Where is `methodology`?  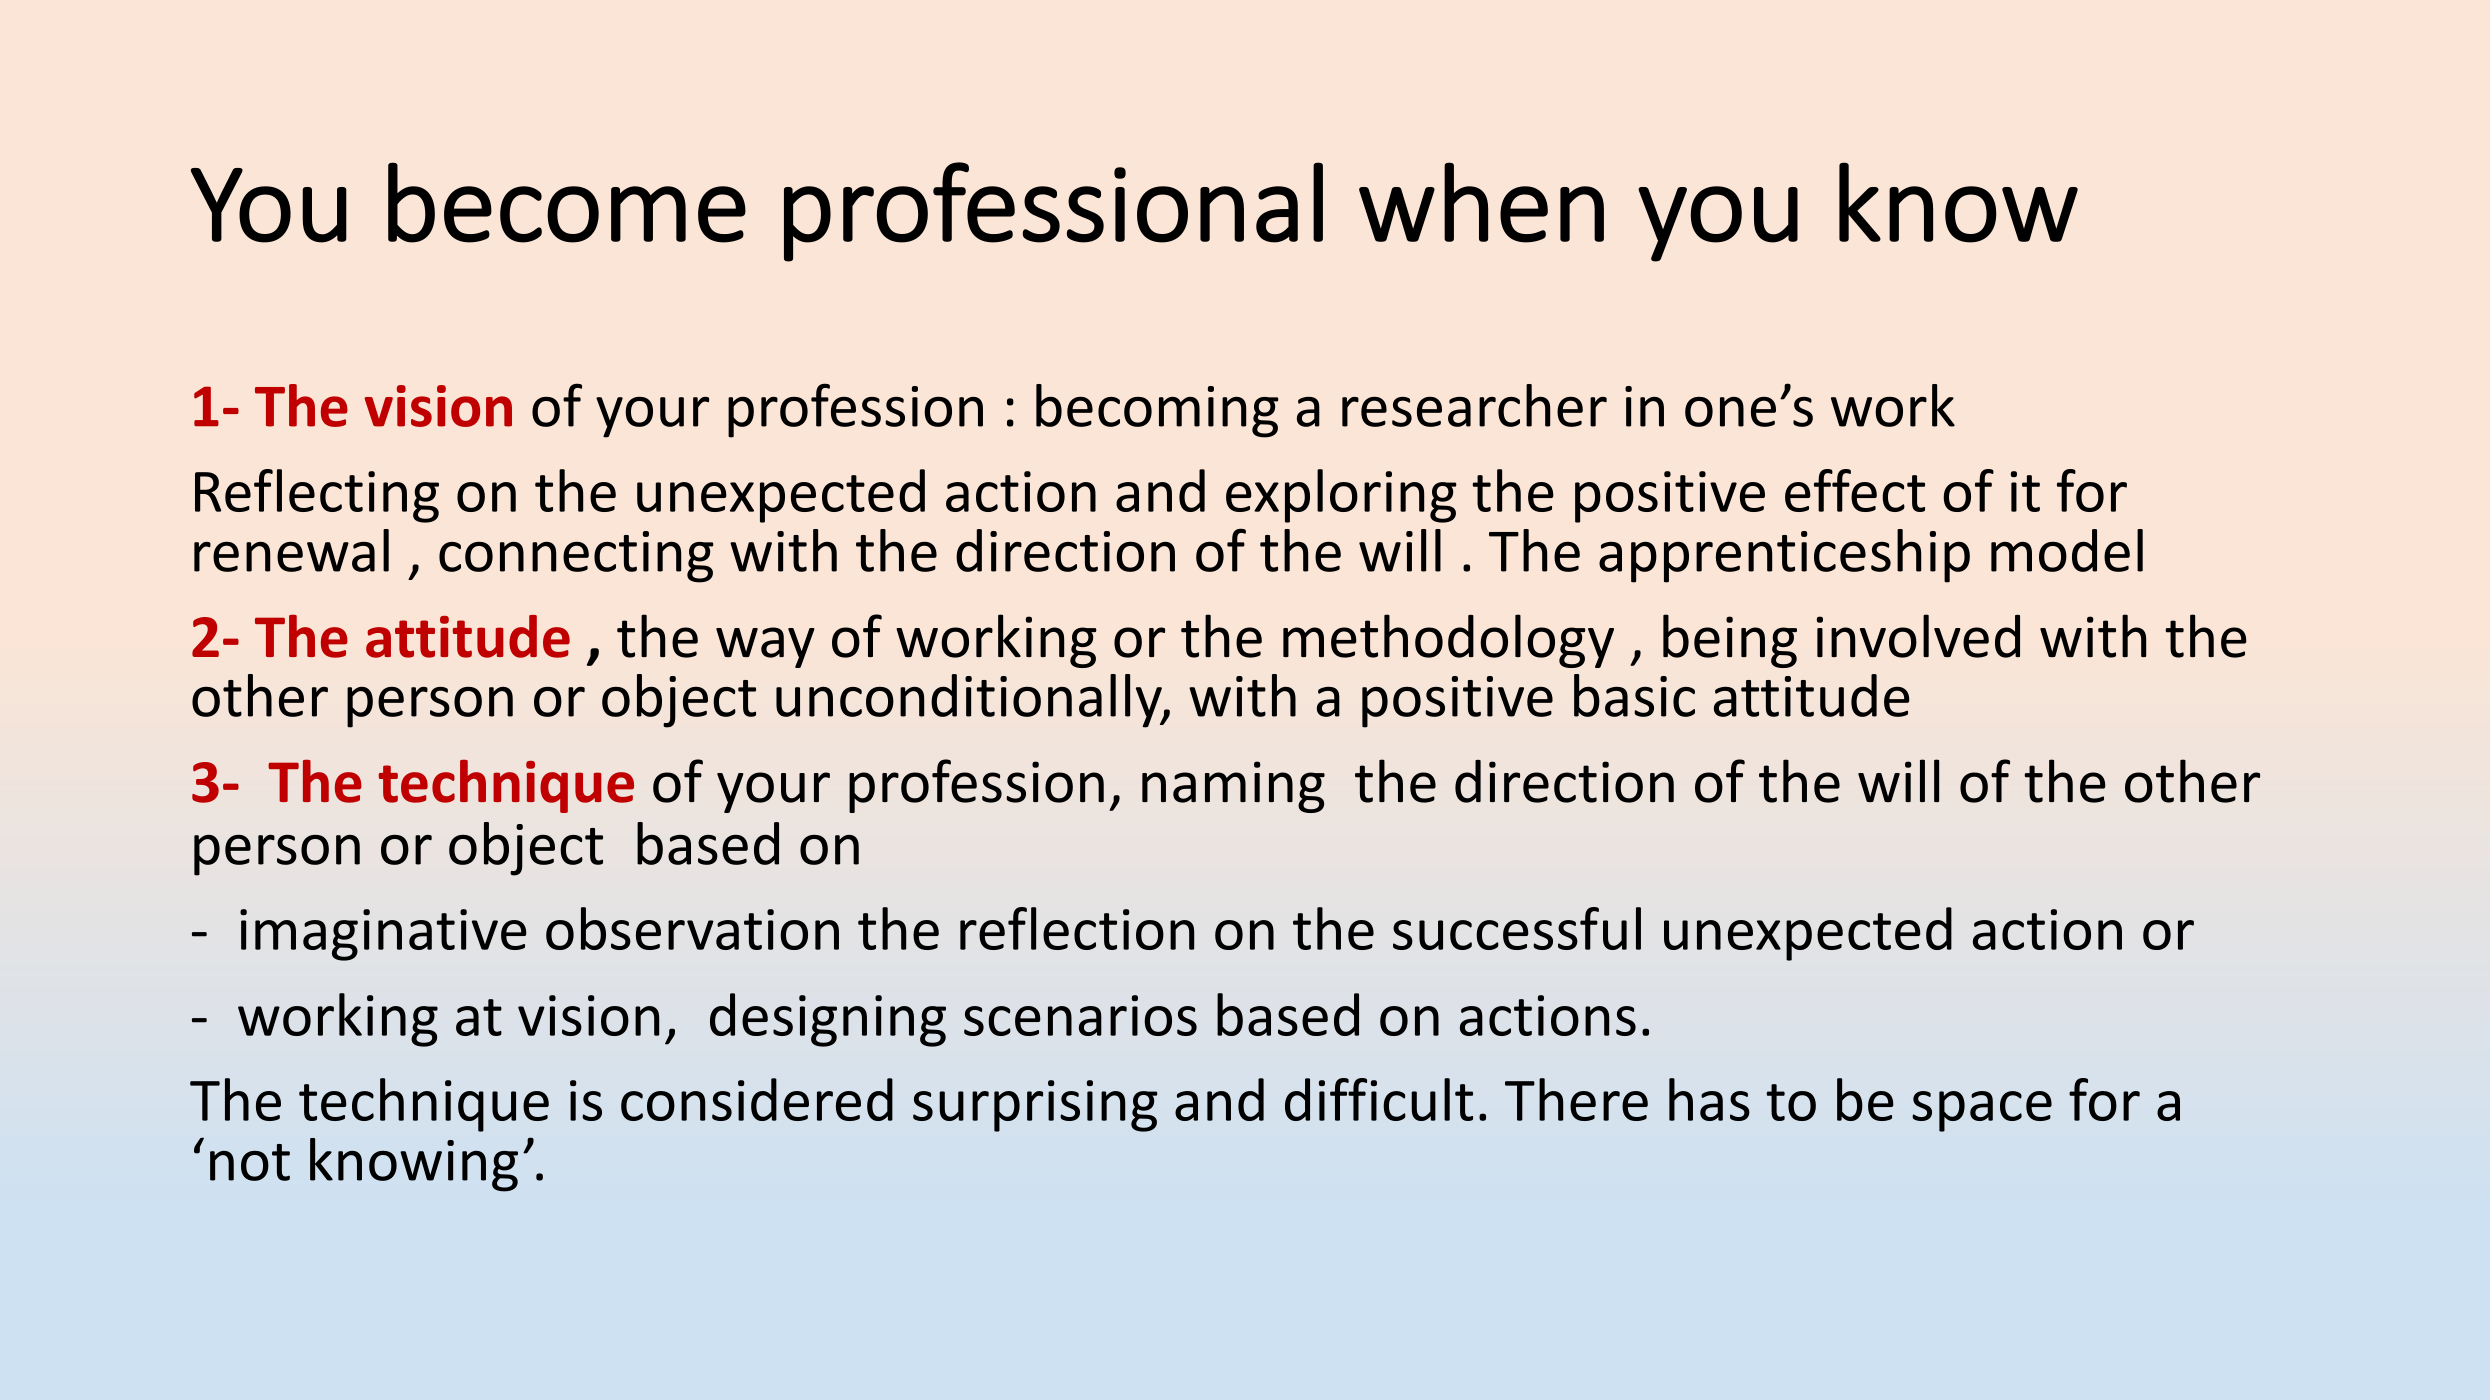 methodology is located at coordinates (1448, 641).
